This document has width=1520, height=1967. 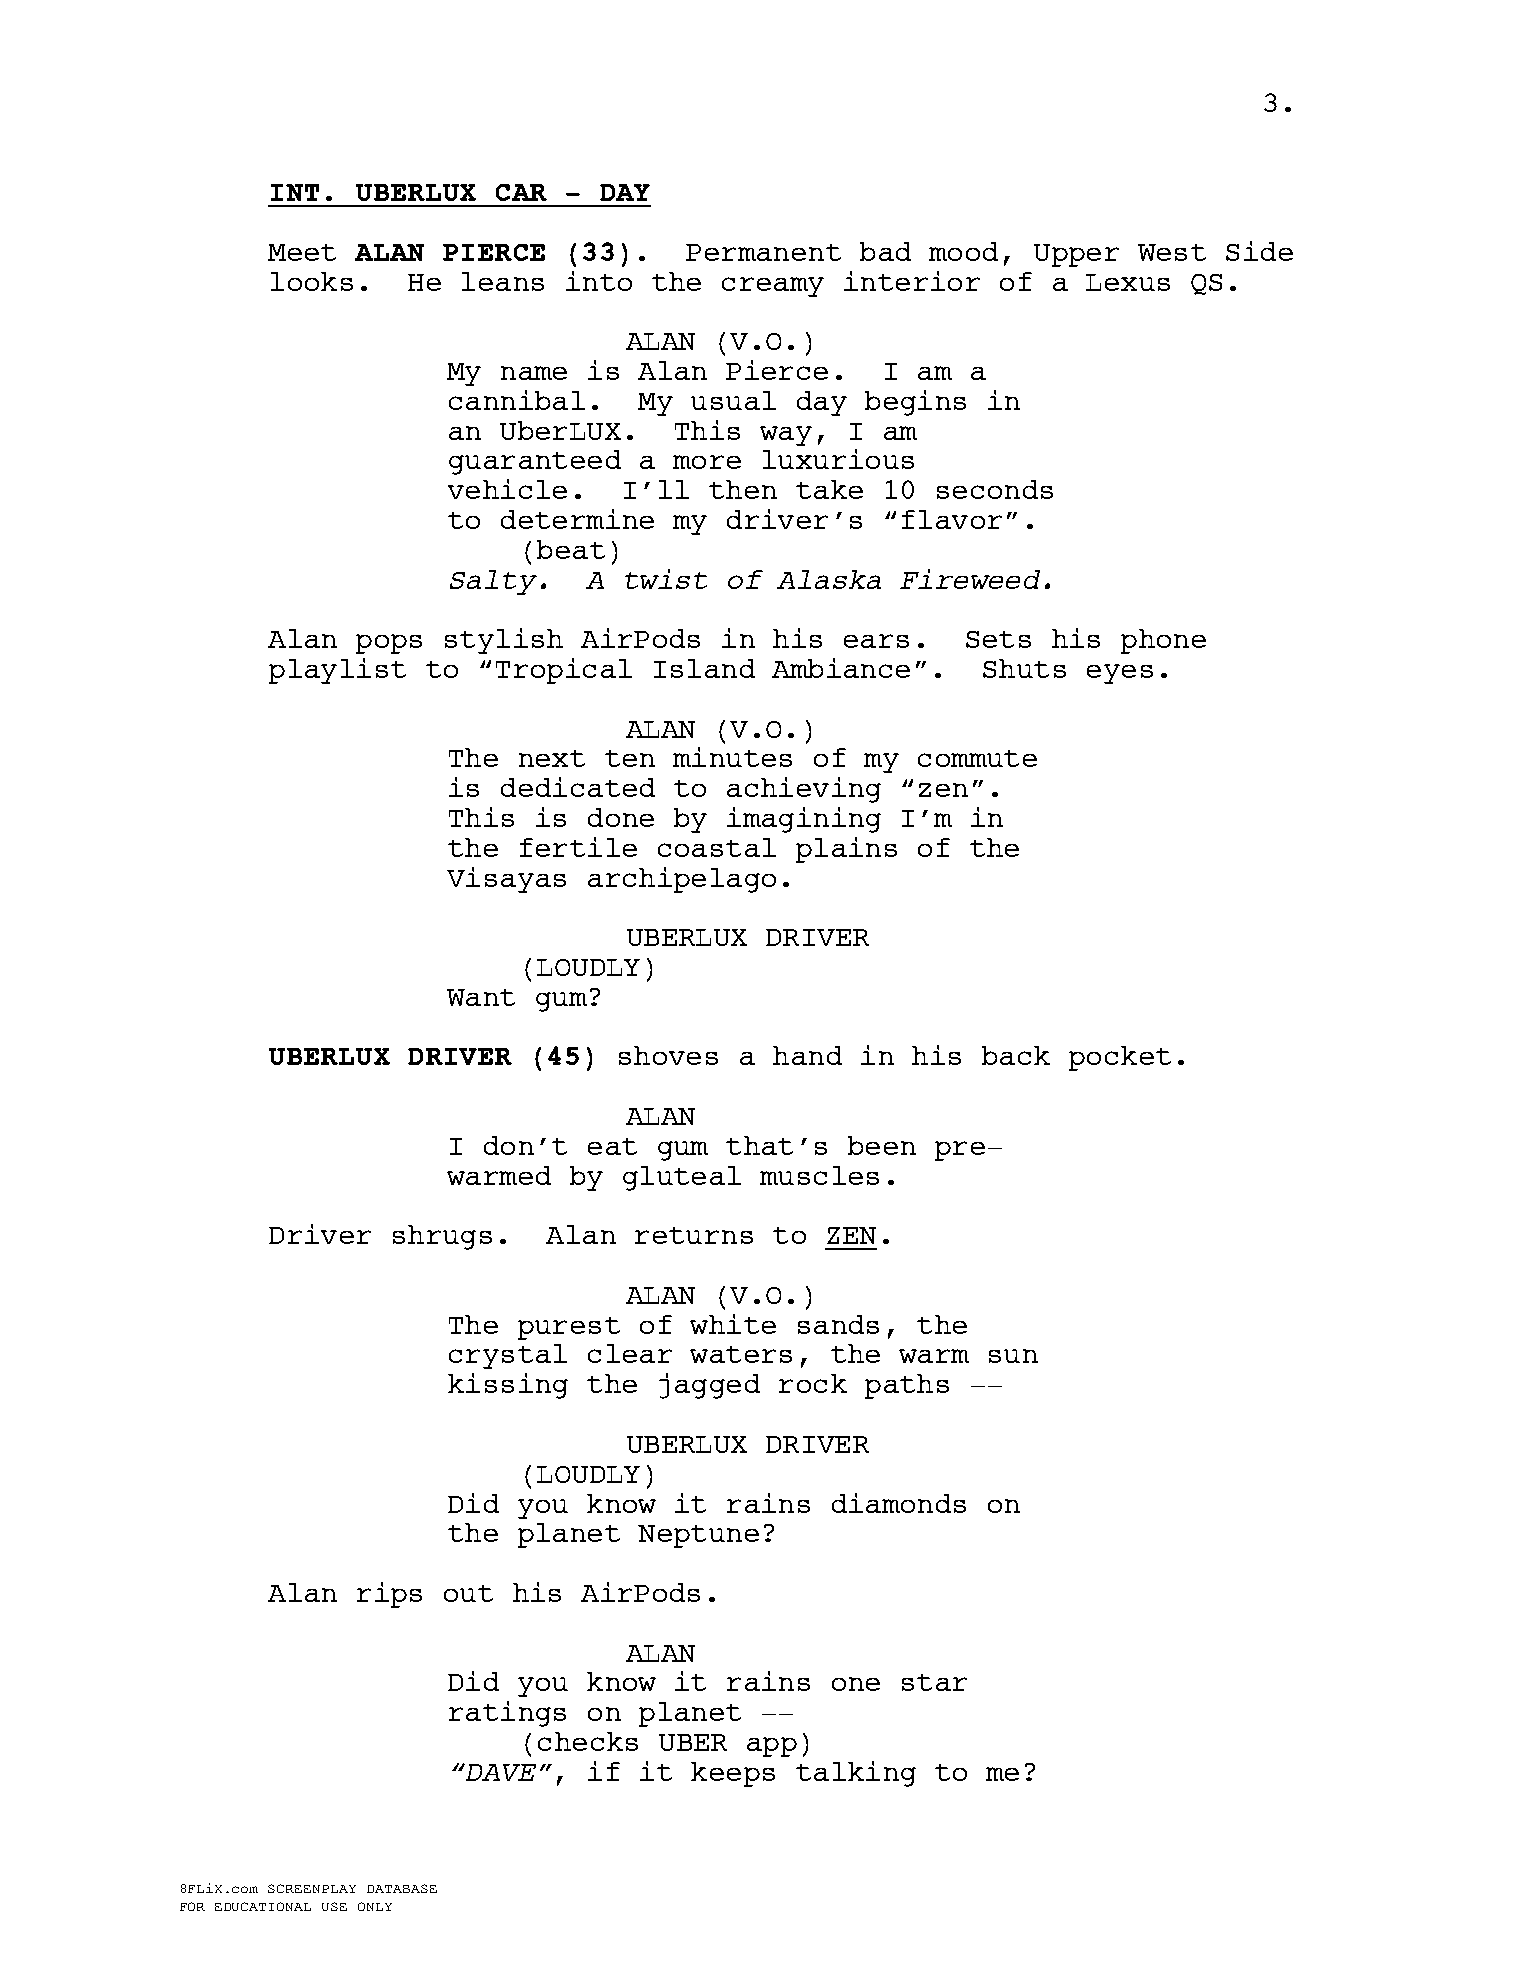 I want to click on SCREENPLAY, so click(x=312, y=1888).
